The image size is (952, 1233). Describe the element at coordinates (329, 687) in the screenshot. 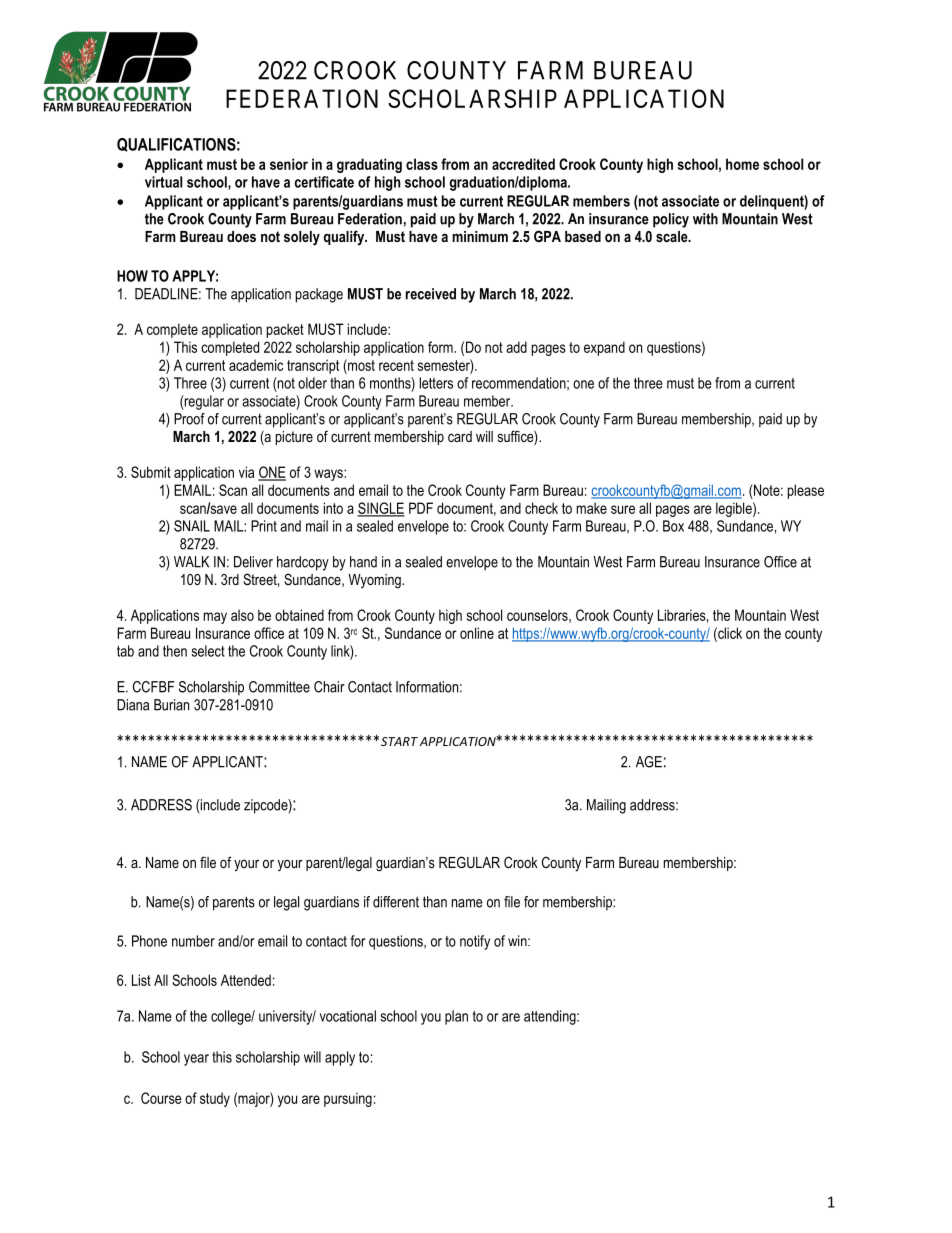

I see `Chair` at that location.
